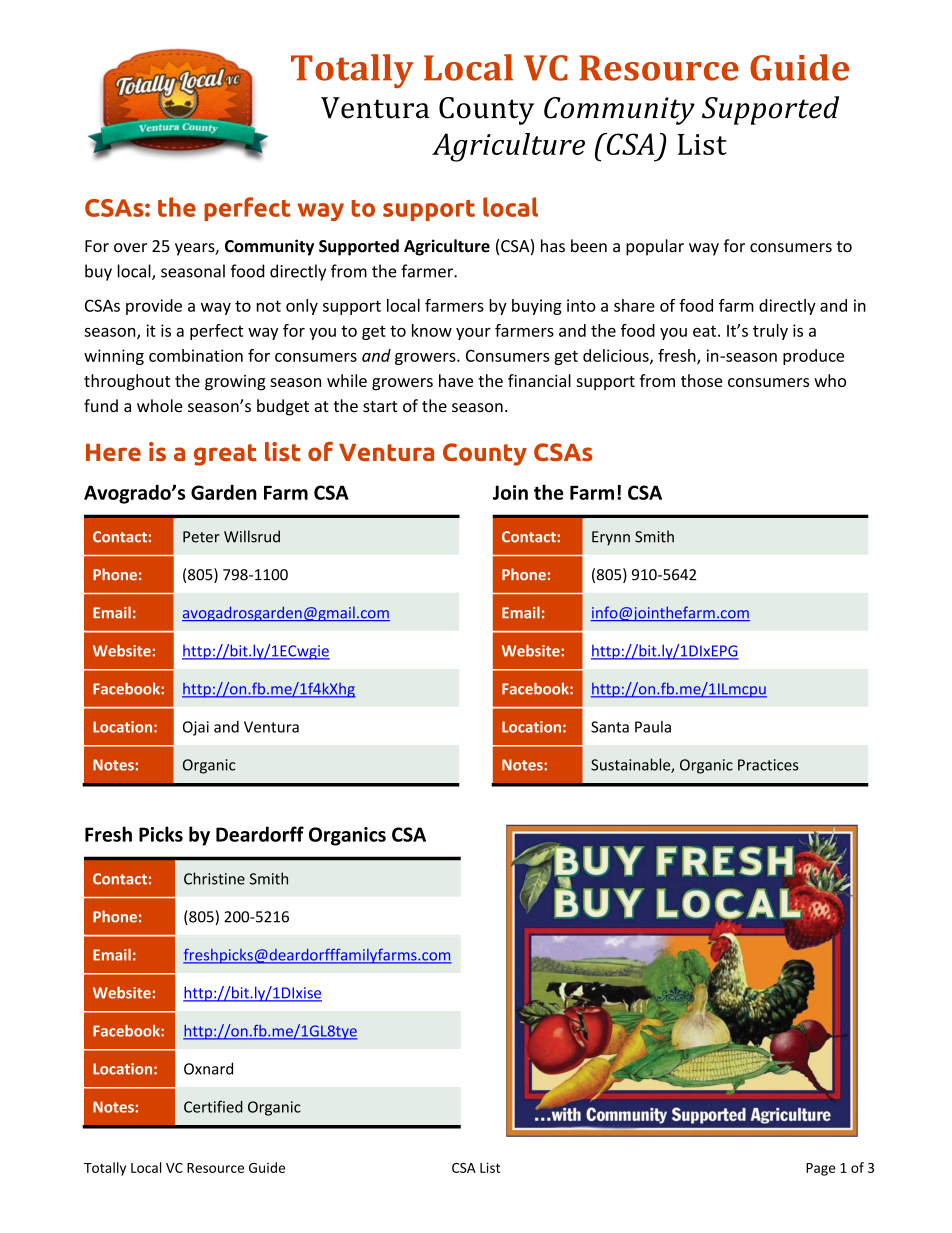  What do you see at coordinates (201, 537) in the screenshot?
I see `Peter` at bounding box center [201, 537].
